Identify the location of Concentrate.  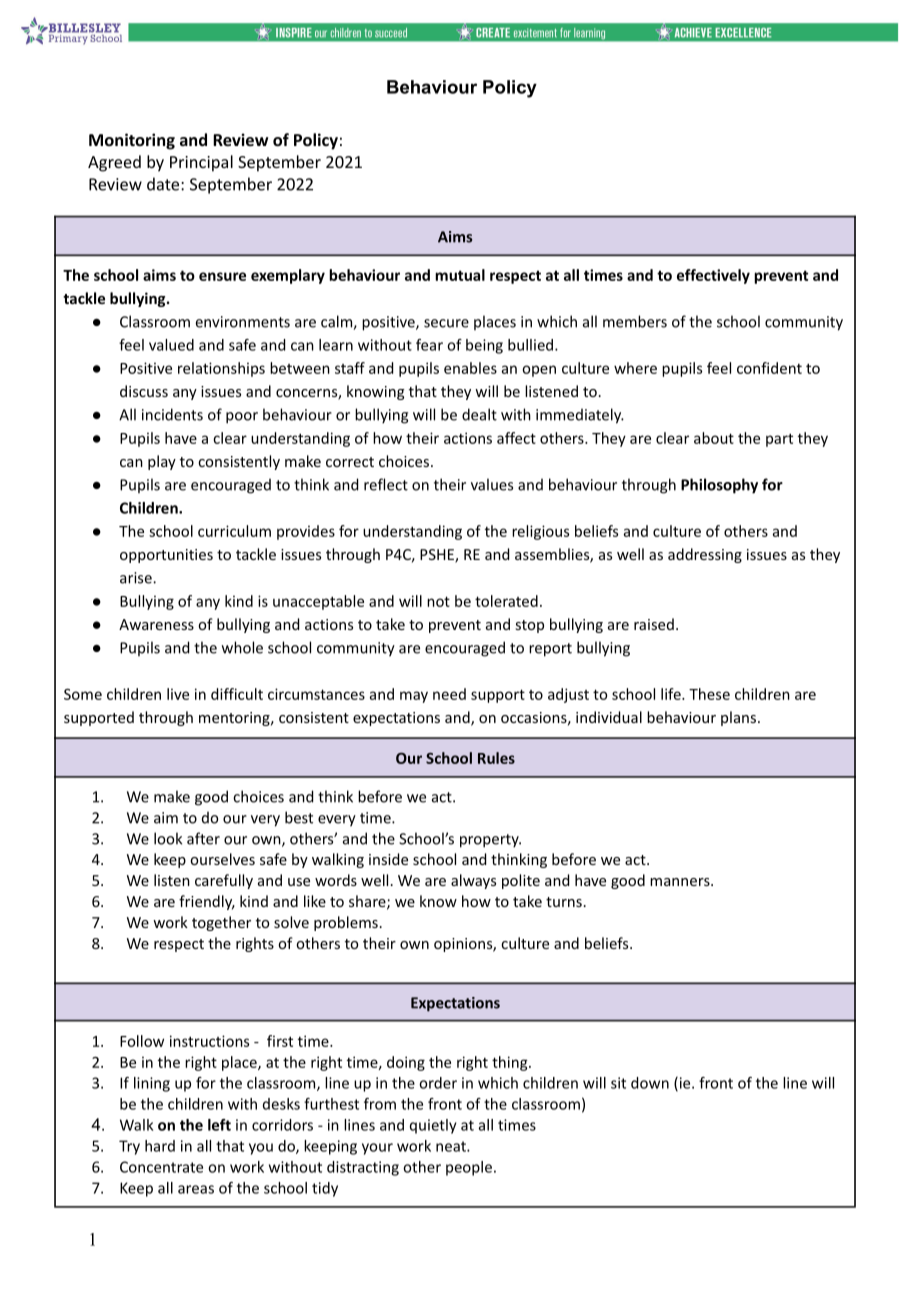
(161, 1167).
